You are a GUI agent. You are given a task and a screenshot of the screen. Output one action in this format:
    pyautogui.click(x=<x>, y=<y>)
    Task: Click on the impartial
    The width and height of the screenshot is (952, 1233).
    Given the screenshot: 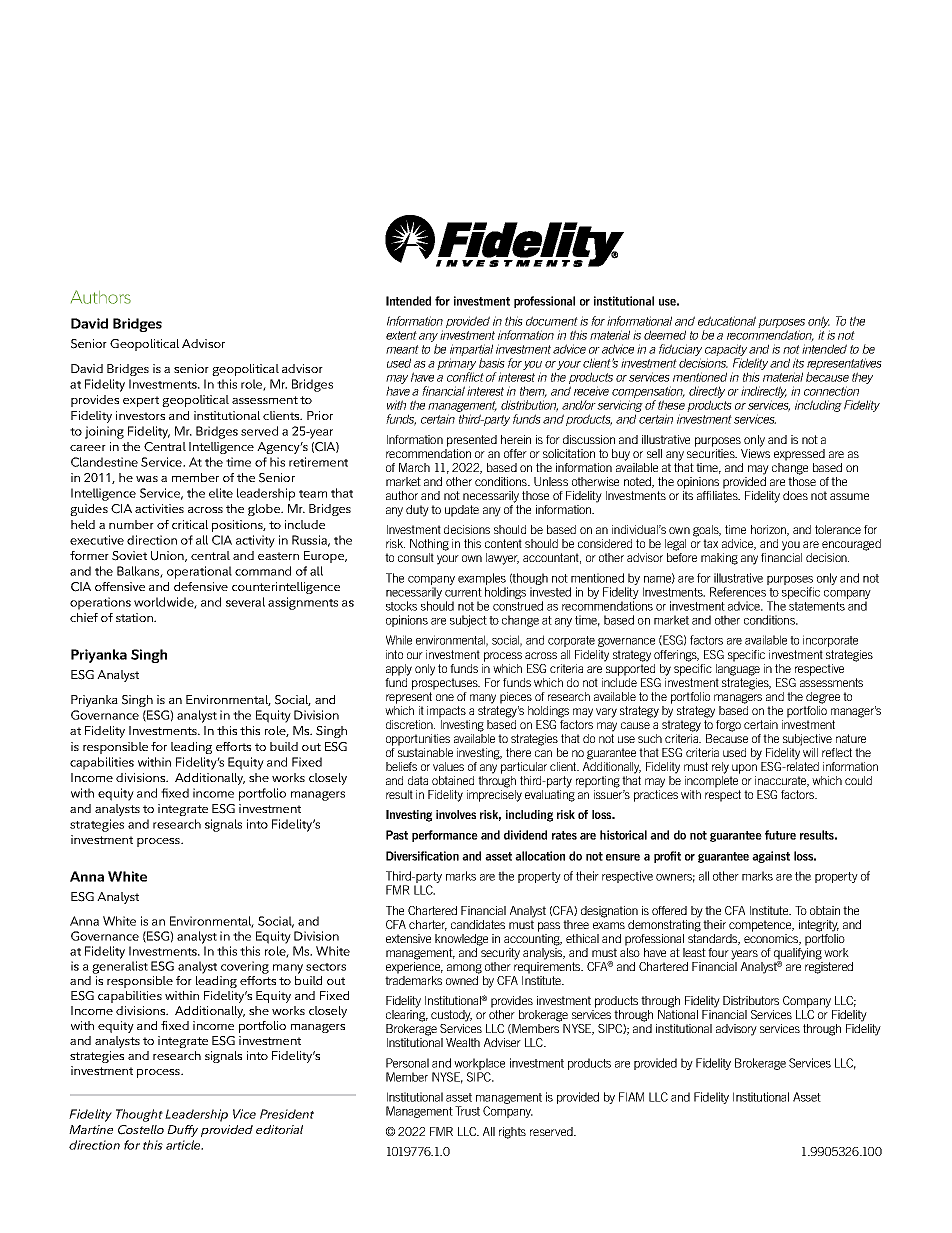 What is the action you would take?
    pyautogui.click(x=471, y=351)
